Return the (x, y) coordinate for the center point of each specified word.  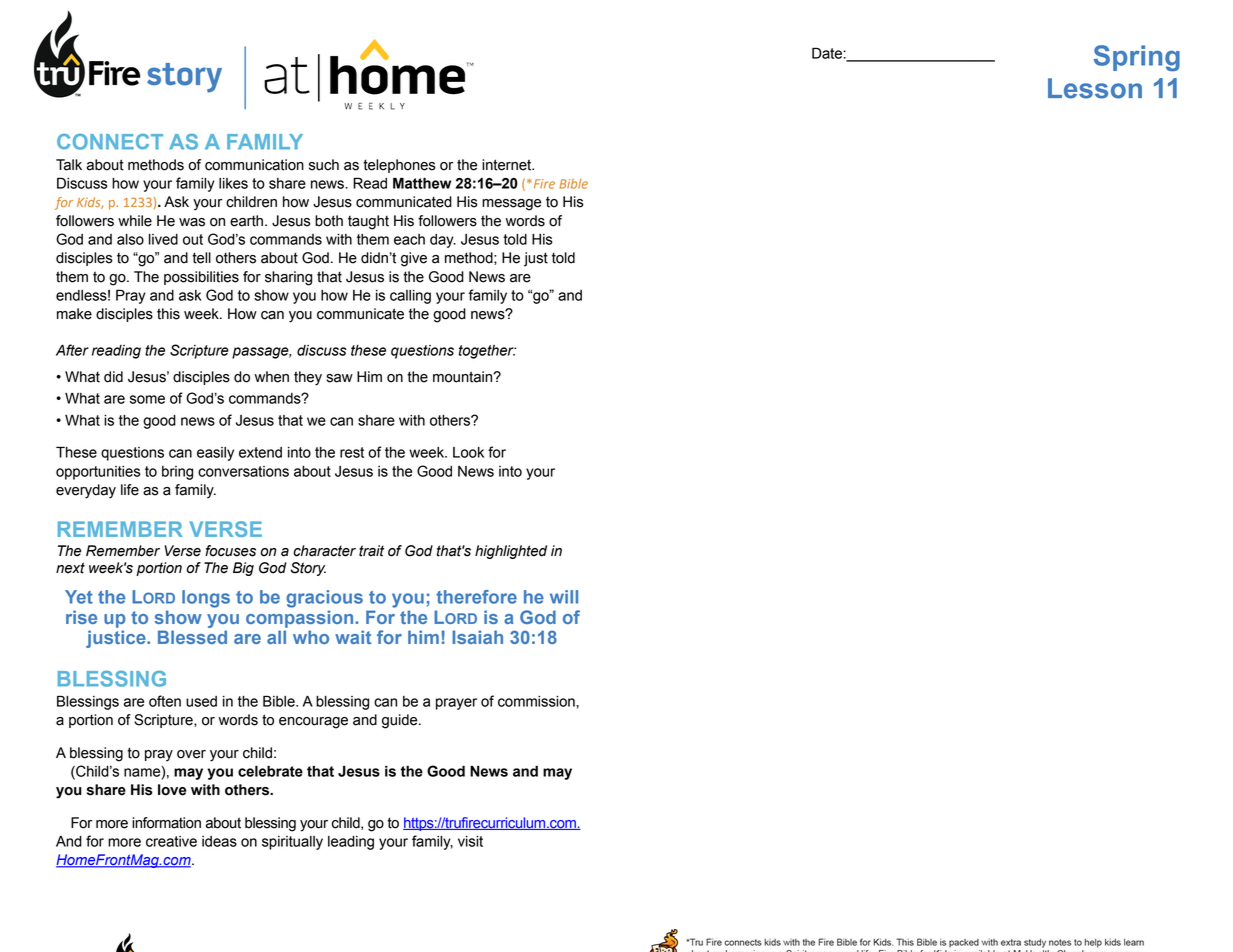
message (511, 205)
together (487, 352)
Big (243, 569)
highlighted (511, 552)
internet (508, 165)
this (168, 314)
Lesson (1095, 88)
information (166, 823)
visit (470, 841)
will (564, 597)
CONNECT (110, 142)
